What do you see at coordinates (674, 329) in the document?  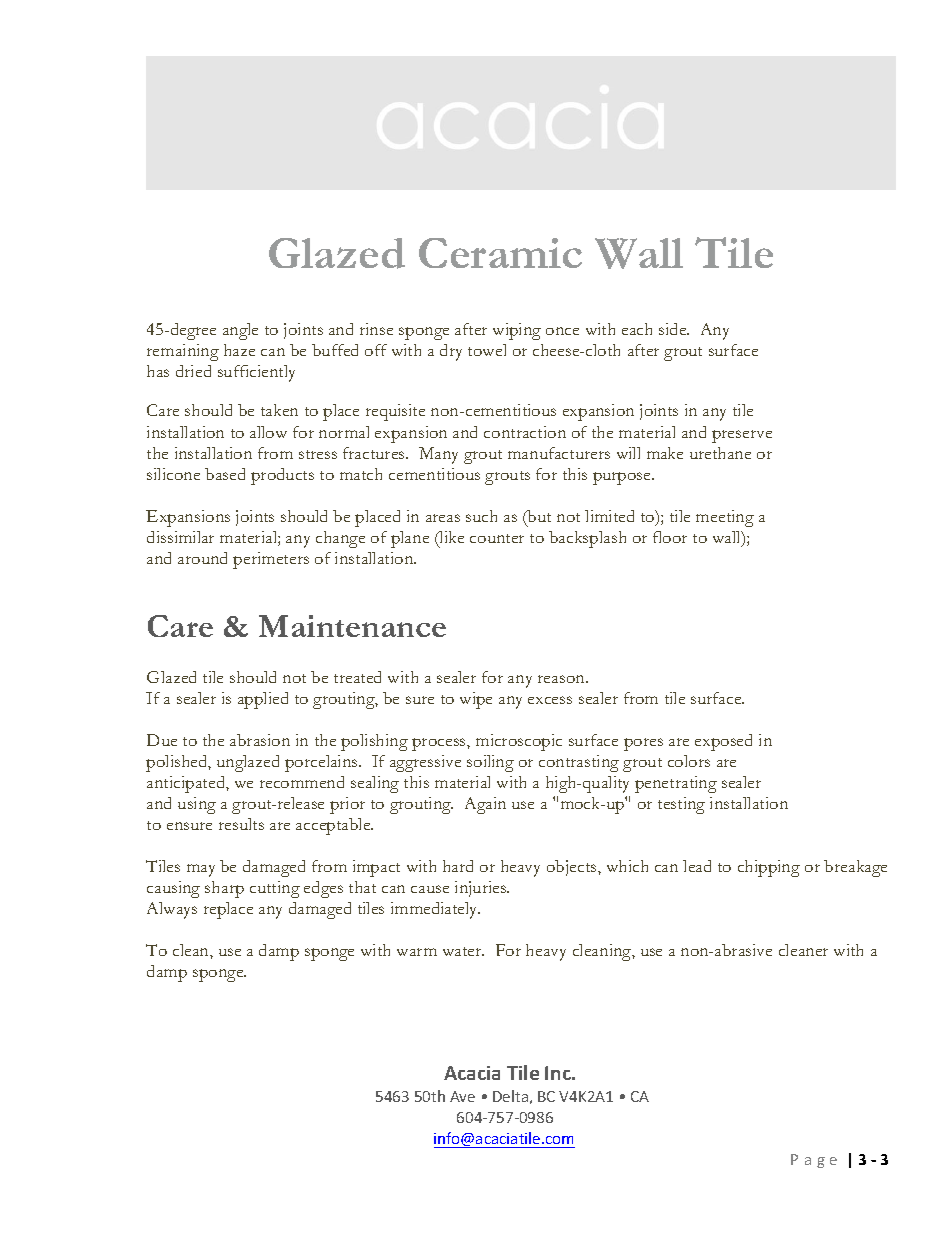 I see `side` at bounding box center [674, 329].
